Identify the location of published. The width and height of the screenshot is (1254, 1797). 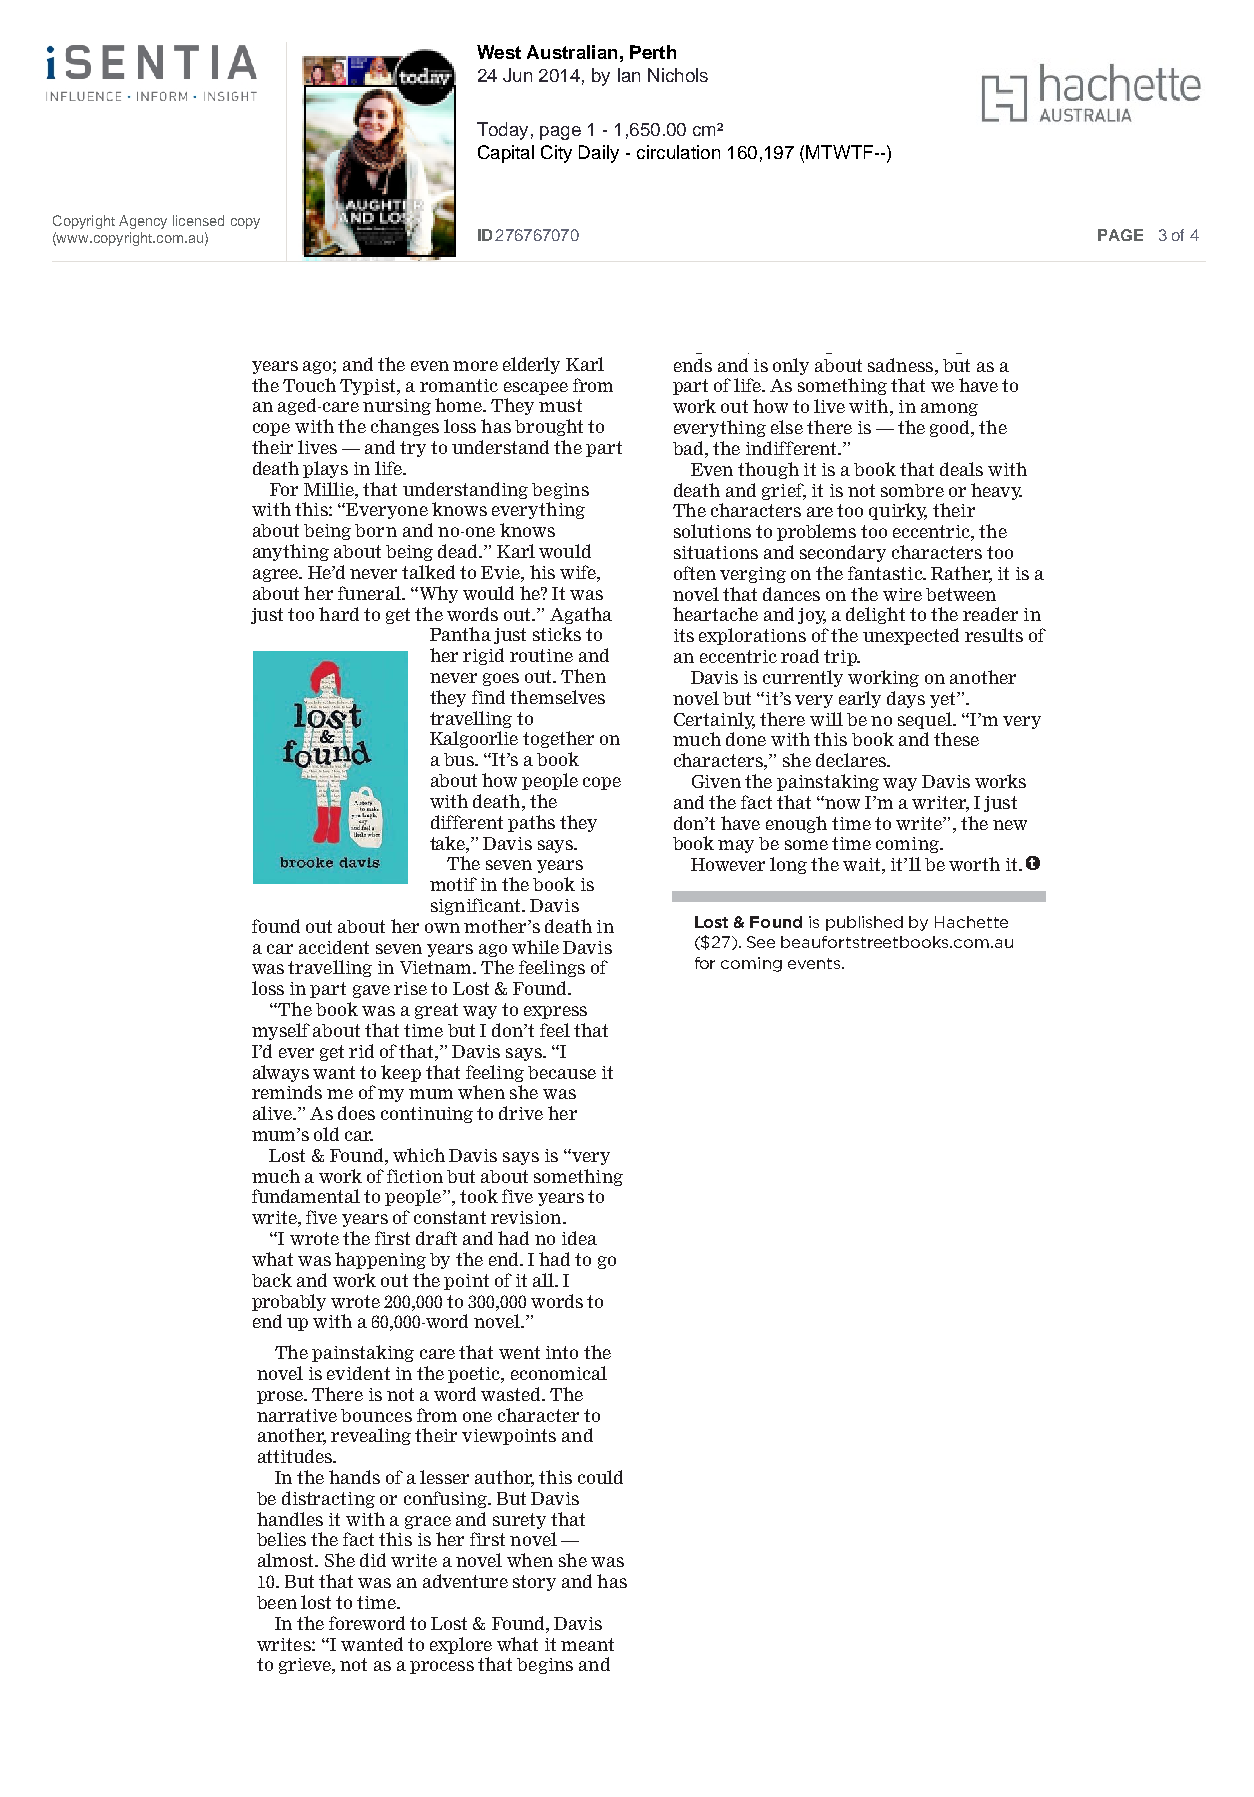
(864, 923).
